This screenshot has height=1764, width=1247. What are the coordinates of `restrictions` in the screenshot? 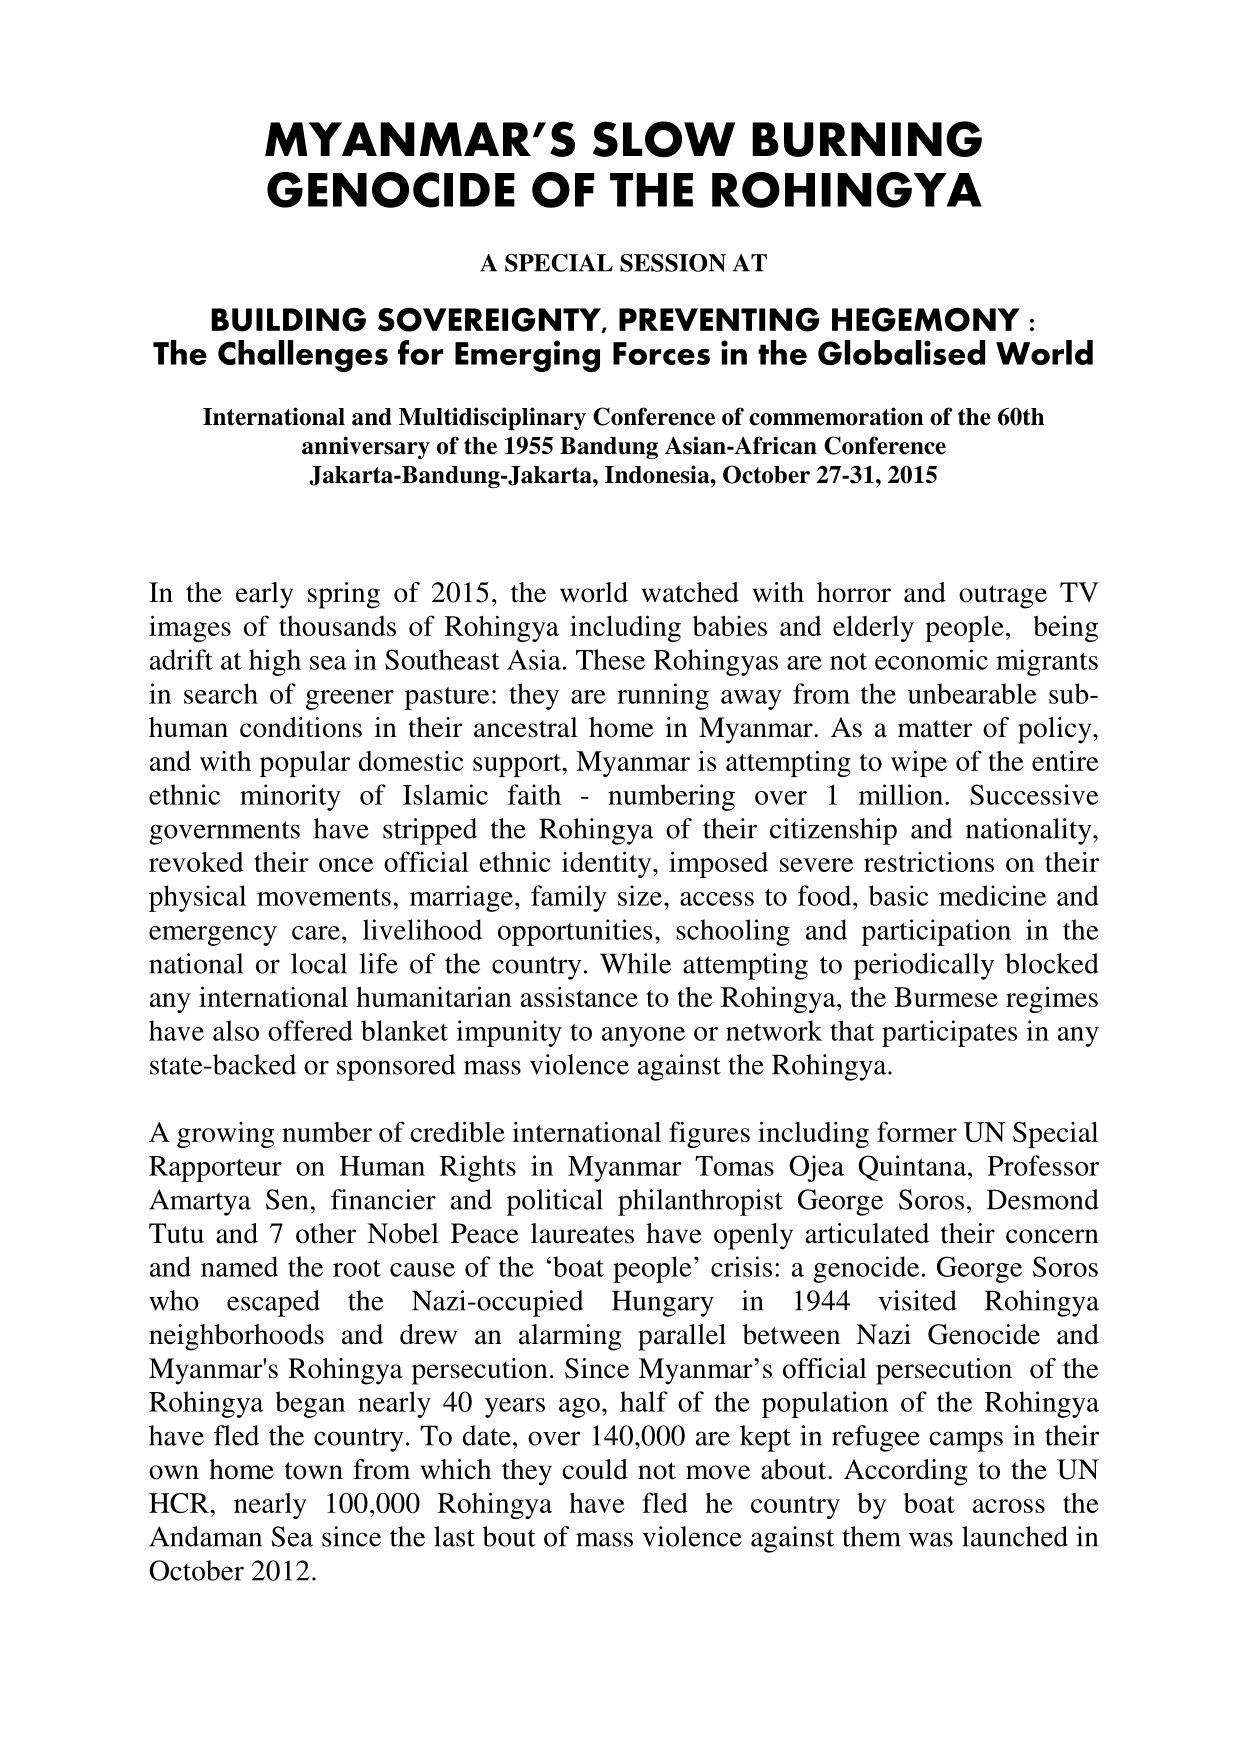 It's located at (929, 861).
